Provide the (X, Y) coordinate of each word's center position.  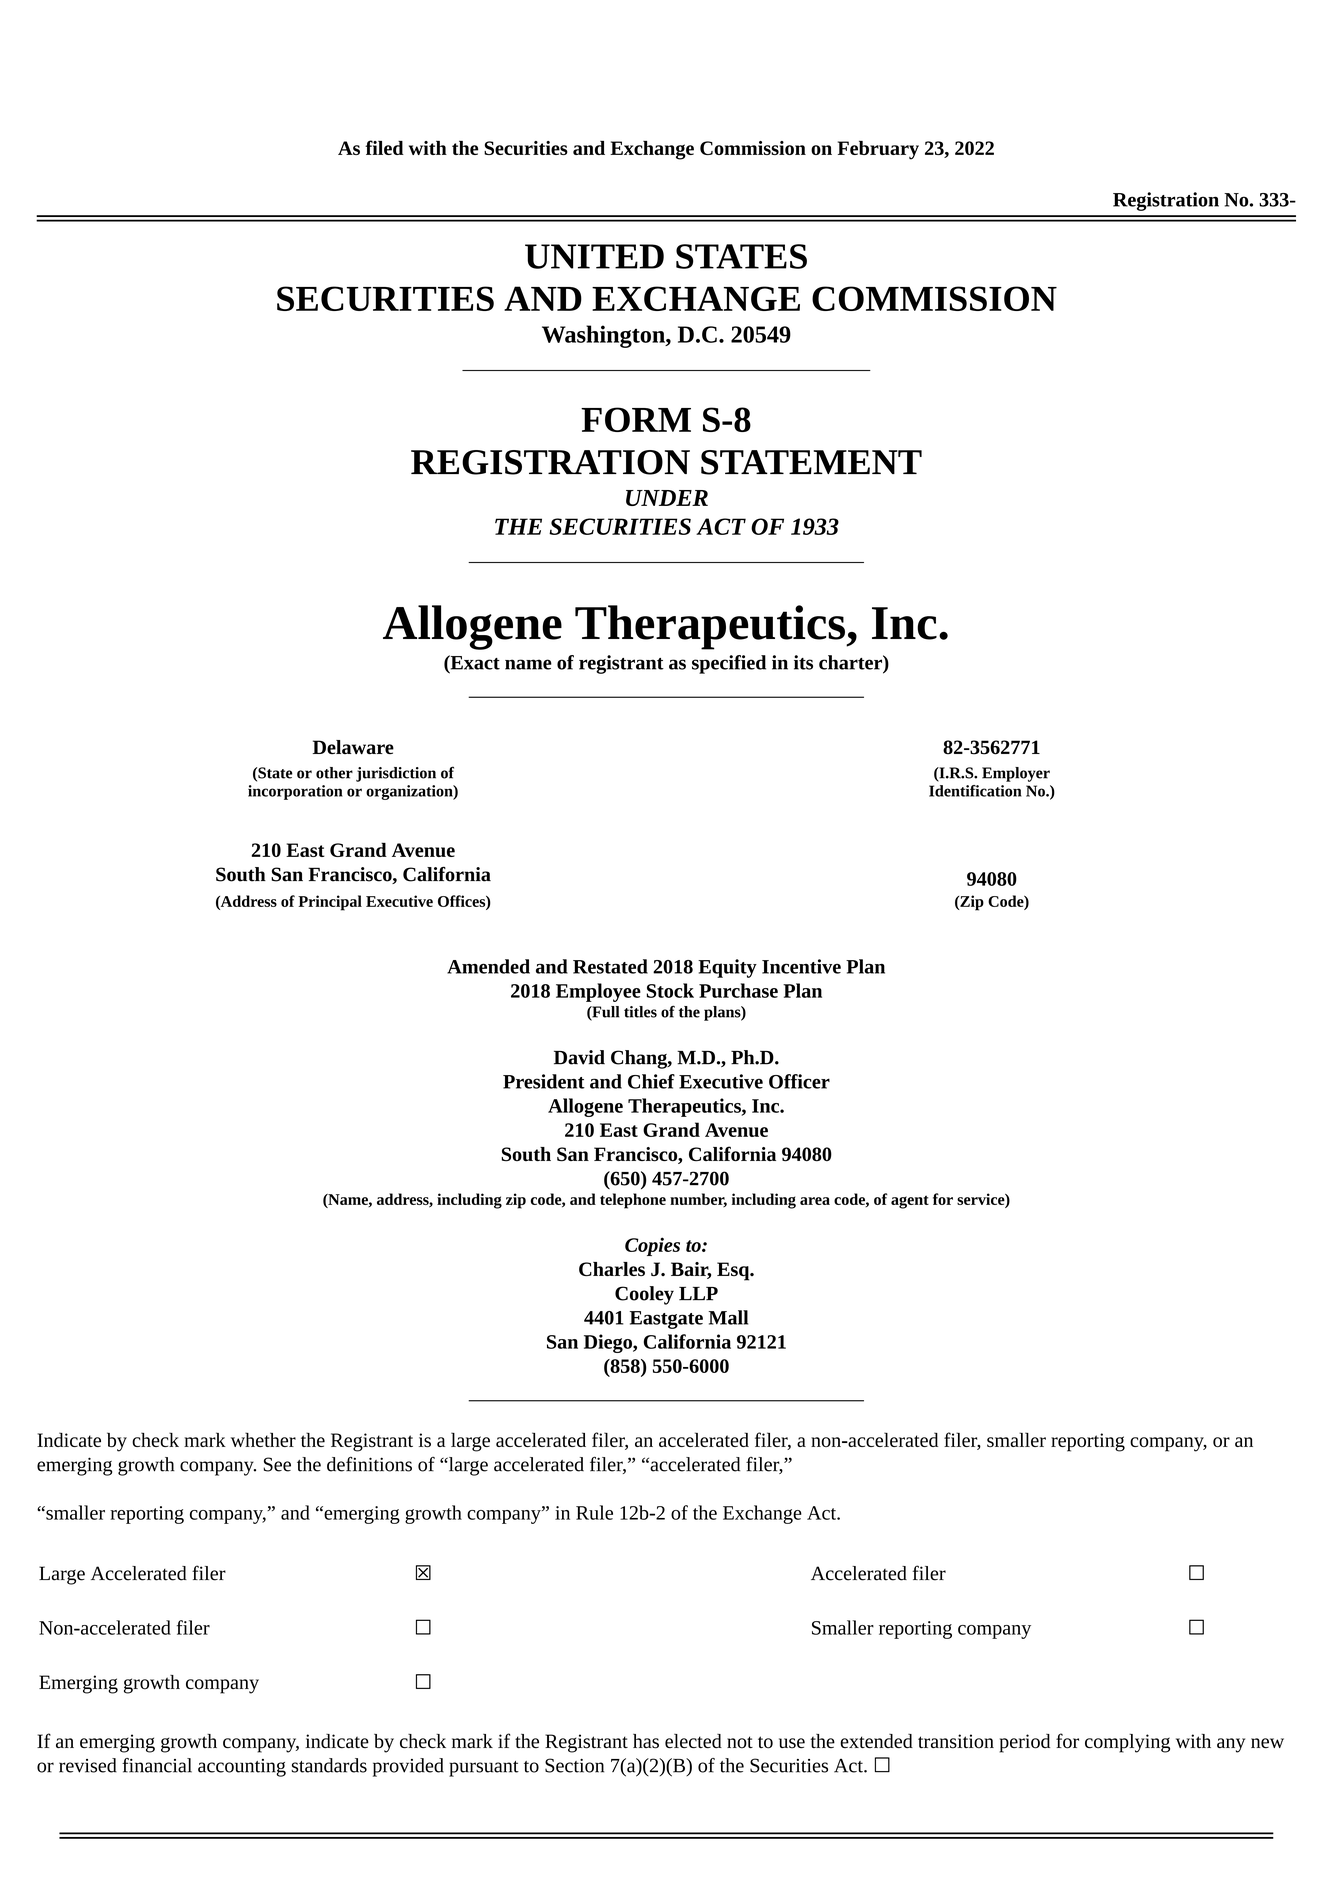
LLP (698, 1294)
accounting (242, 1768)
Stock (670, 990)
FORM (636, 419)
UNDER (667, 498)
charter (851, 662)
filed (384, 147)
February (878, 150)
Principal (330, 903)
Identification (975, 791)
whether (263, 1439)
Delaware (353, 747)
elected (693, 1741)
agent (910, 1202)
